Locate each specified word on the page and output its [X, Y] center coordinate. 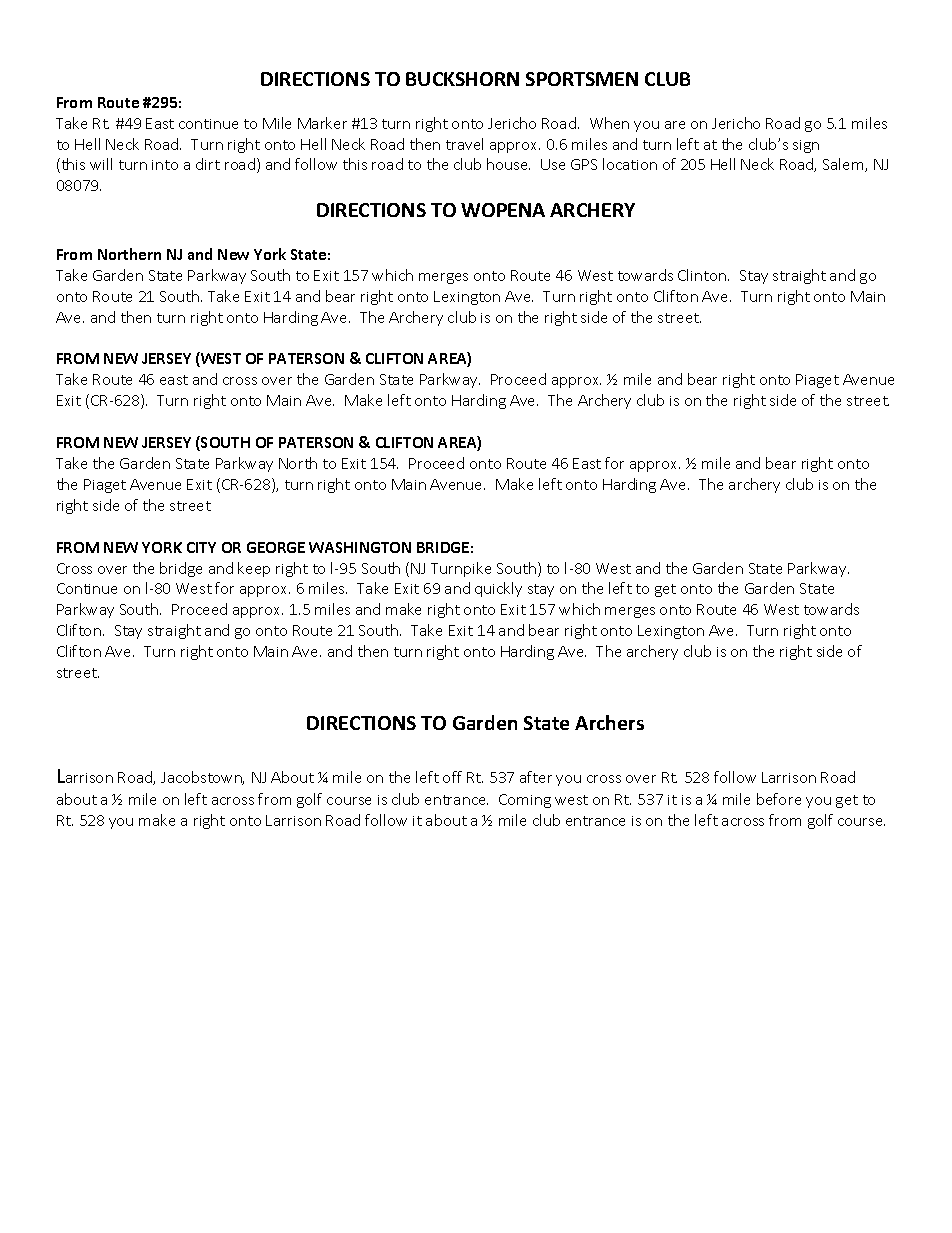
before [779, 799]
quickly [498, 589]
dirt [208, 164]
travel [464, 144]
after [536, 777]
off [452, 777]
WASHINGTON [360, 547]
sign [806, 146]
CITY [201, 547]
